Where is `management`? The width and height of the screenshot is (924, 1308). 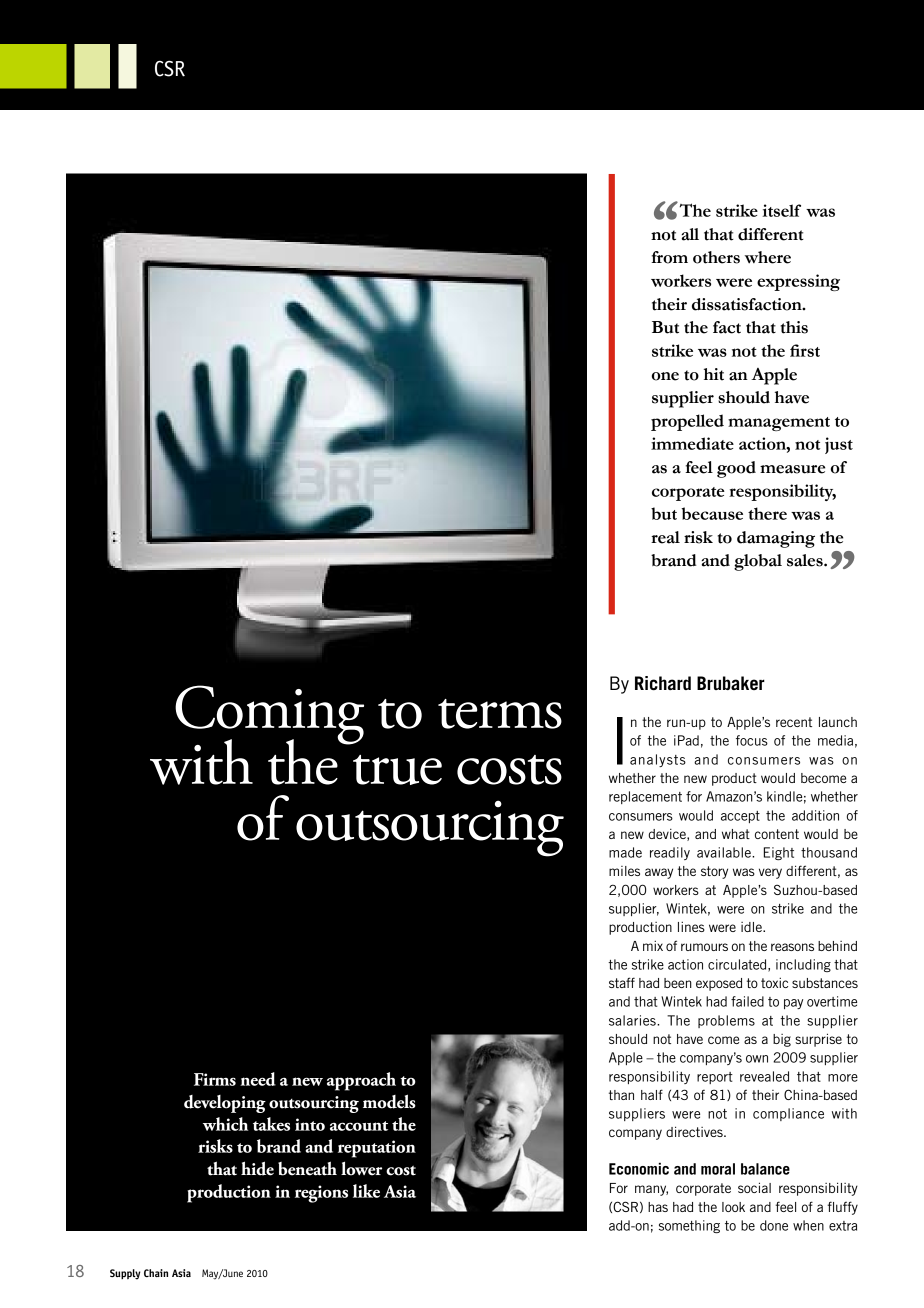
management is located at coordinates (779, 424).
